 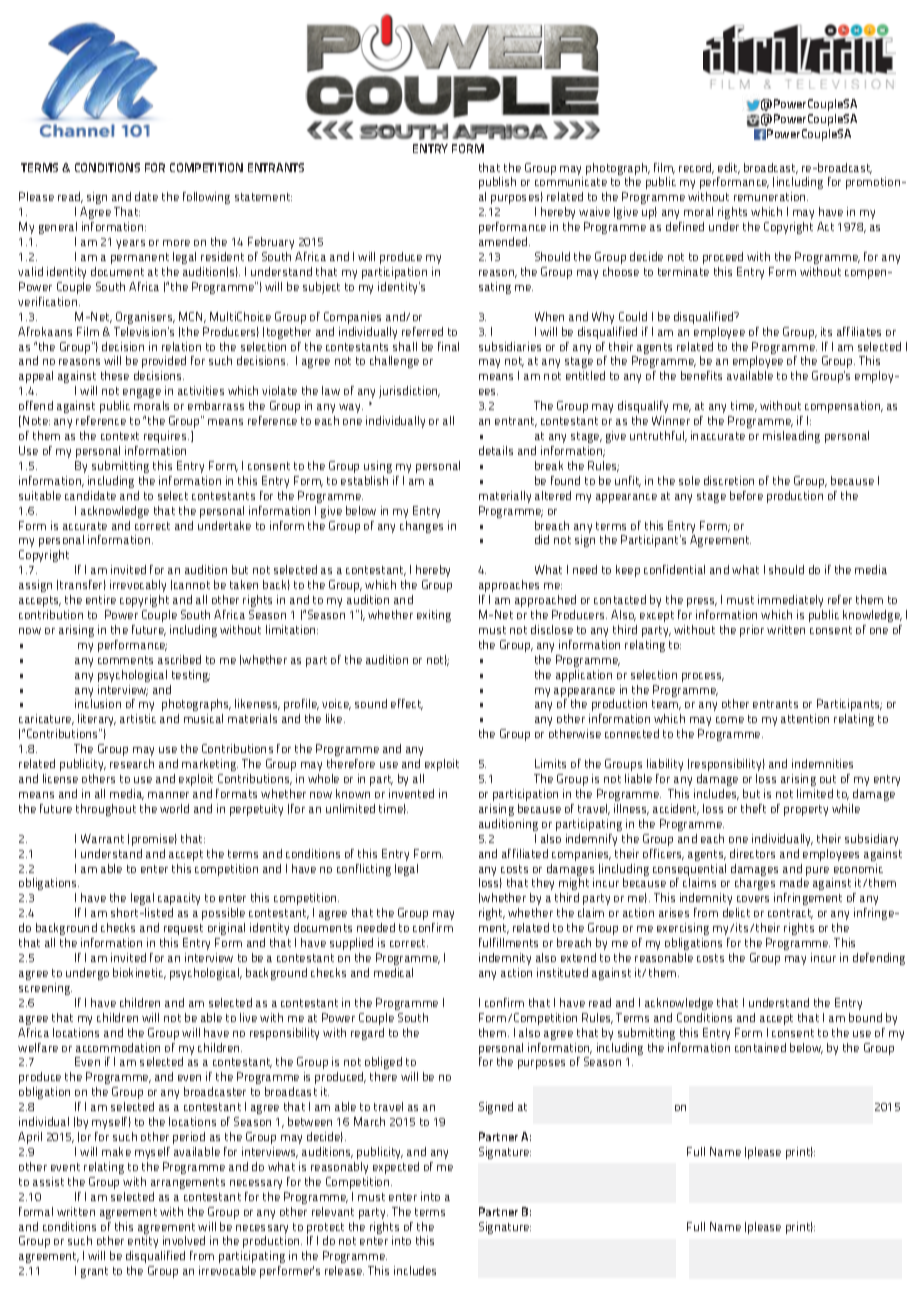 What do you see at coordinates (791, 437) in the screenshot?
I see `misleading` at bounding box center [791, 437].
